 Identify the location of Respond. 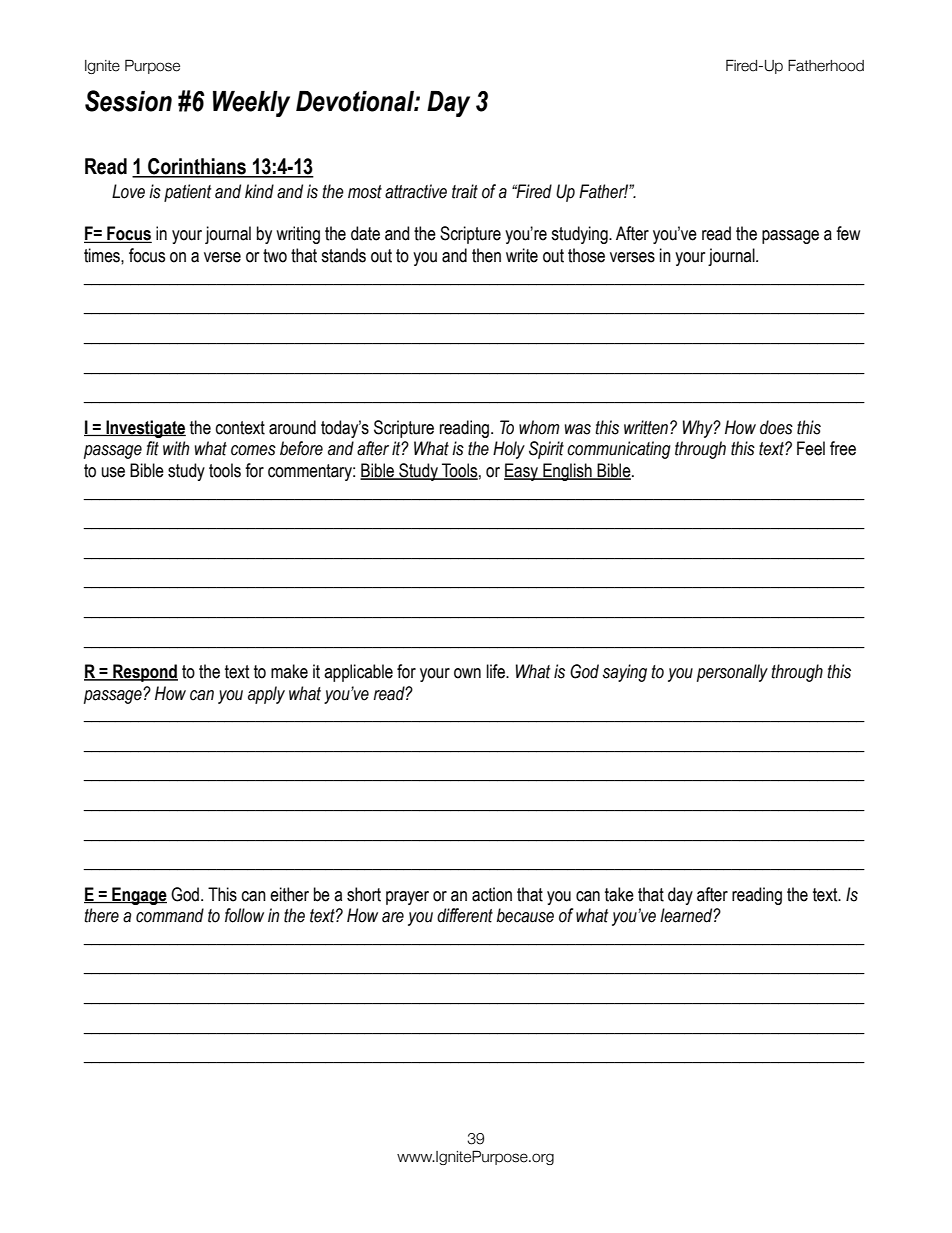
(144, 673).
